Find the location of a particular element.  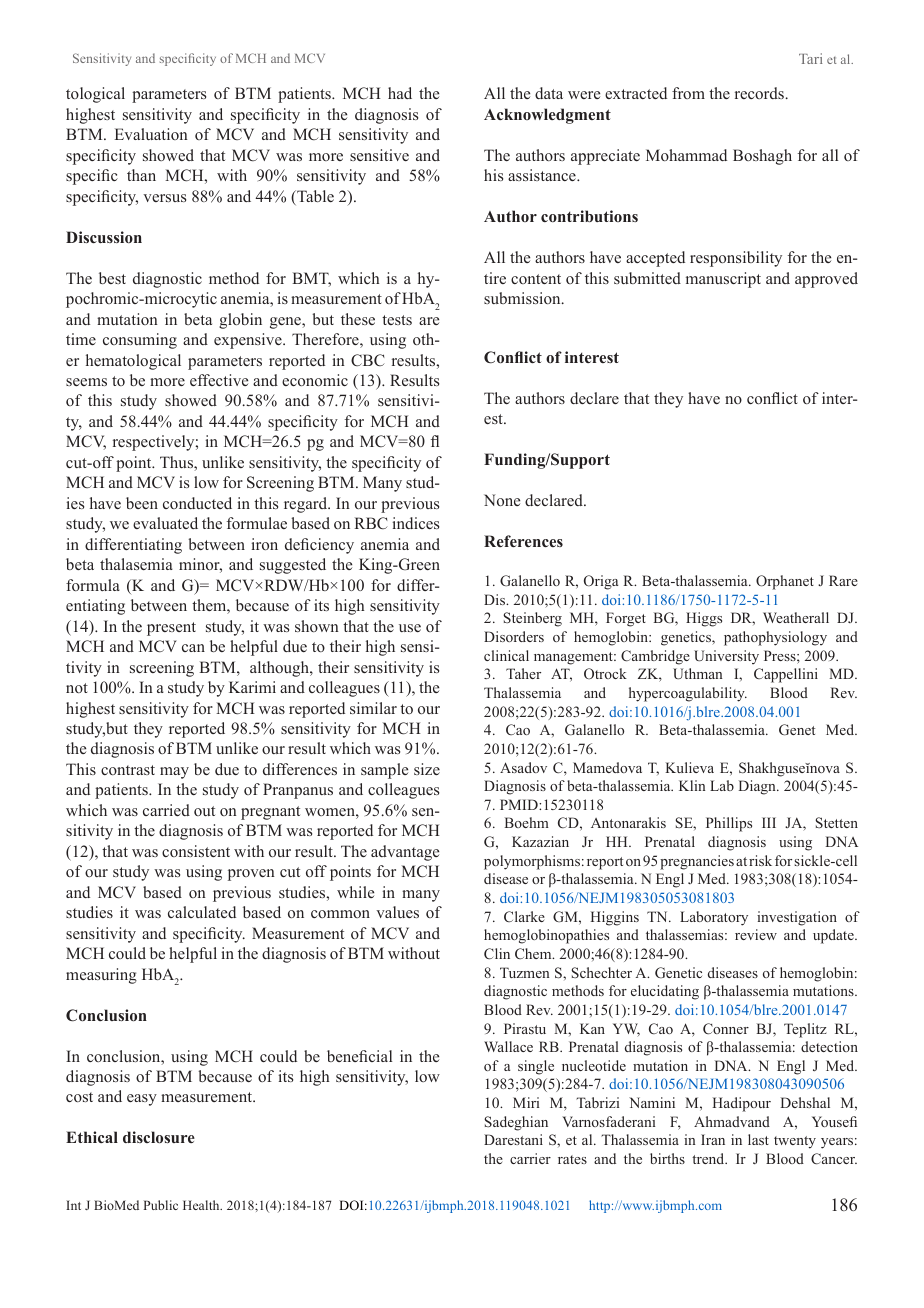

may is located at coordinates (174, 773).
